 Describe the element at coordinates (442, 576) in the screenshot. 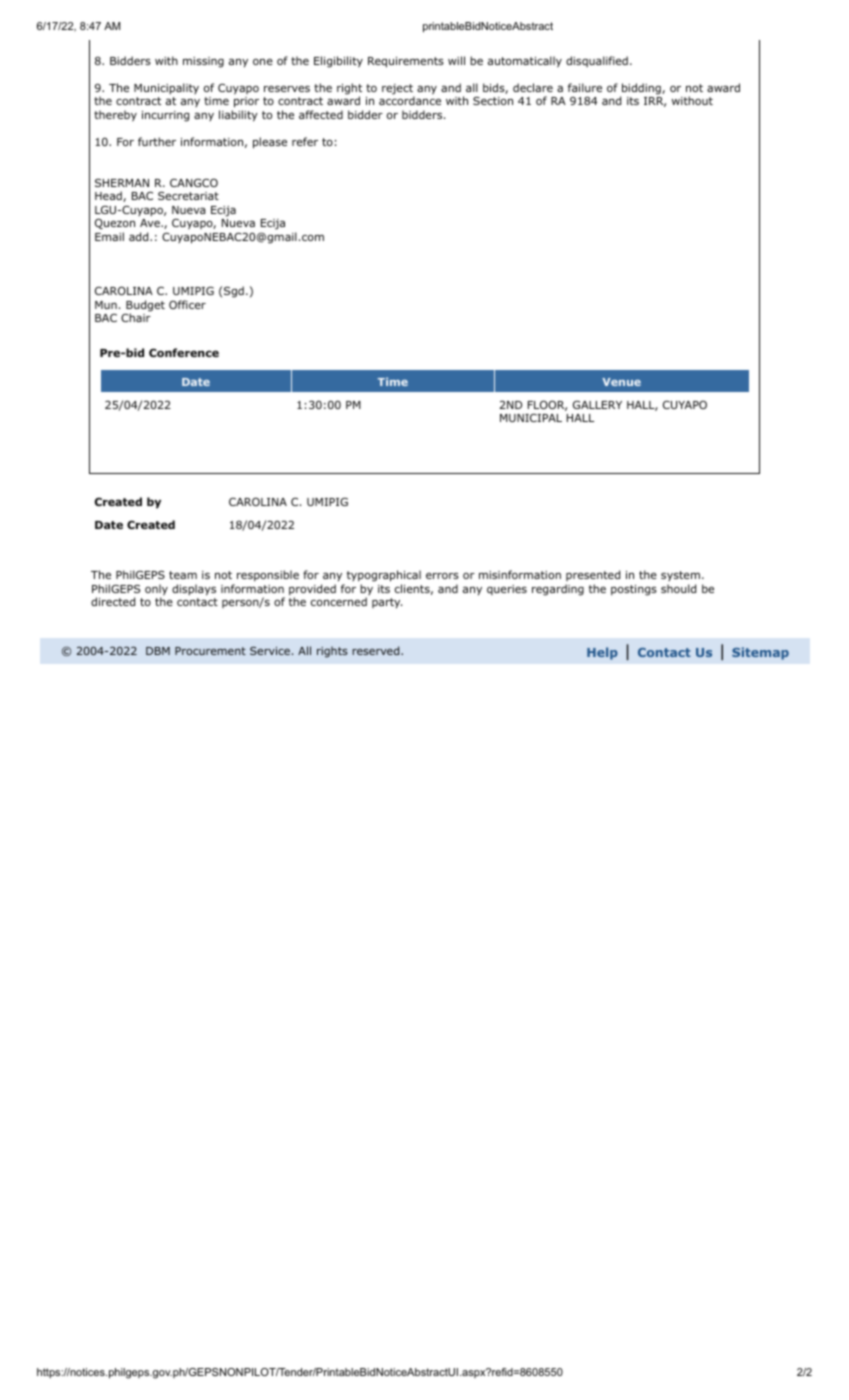

I see `errors` at that location.
